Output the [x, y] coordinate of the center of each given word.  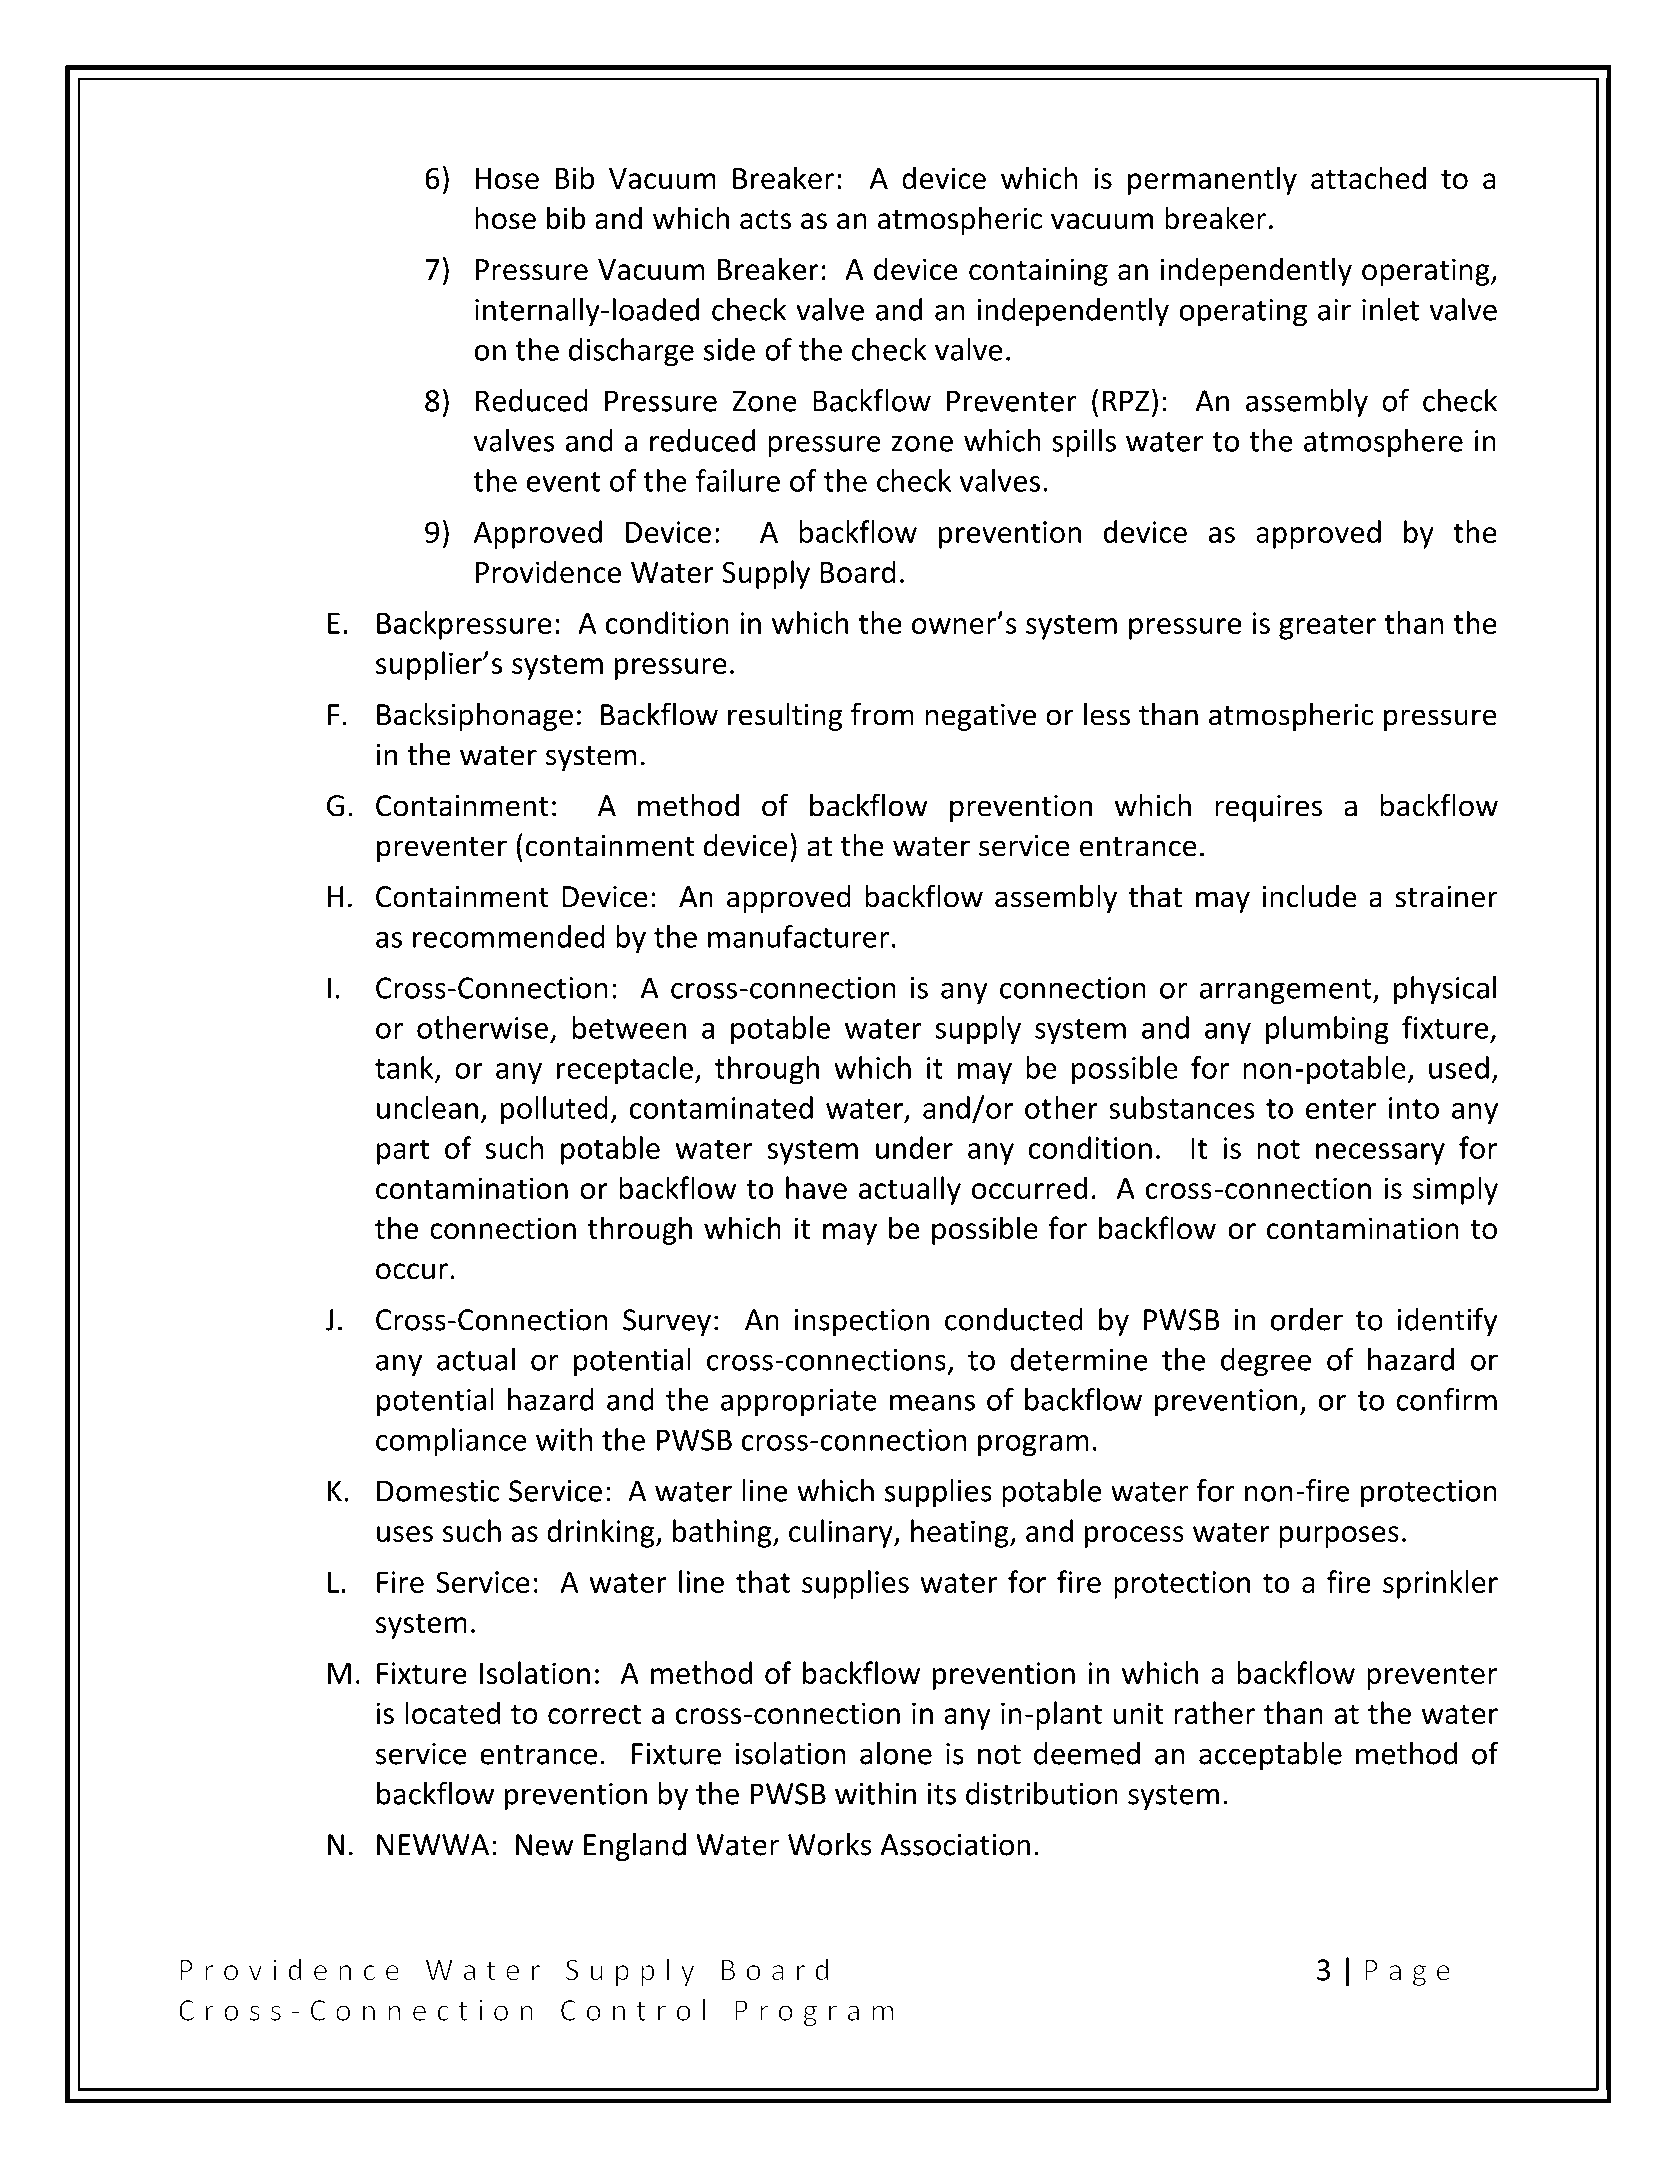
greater [1327, 627]
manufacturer [798, 936]
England [635, 1847]
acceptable [1270, 1756]
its [942, 1794]
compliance [451, 1442]
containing [1038, 272]
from [882, 714]
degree [1266, 1362]
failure [738, 480]
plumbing [1327, 1030]
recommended [509, 936]
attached [1368, 177]
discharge [631, 352]
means [932, 1403]
